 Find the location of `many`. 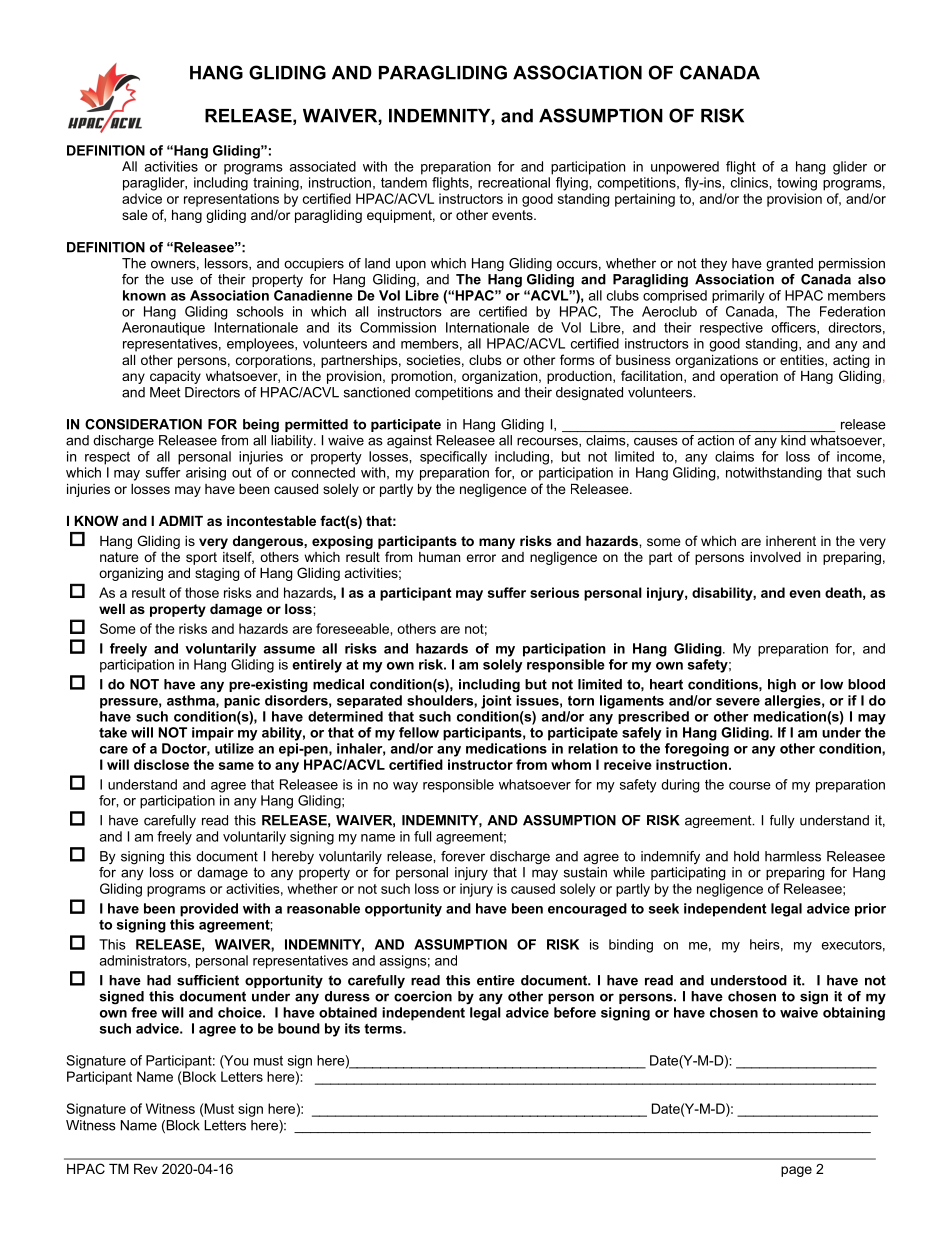

many is located at coordinates (497, 543).
